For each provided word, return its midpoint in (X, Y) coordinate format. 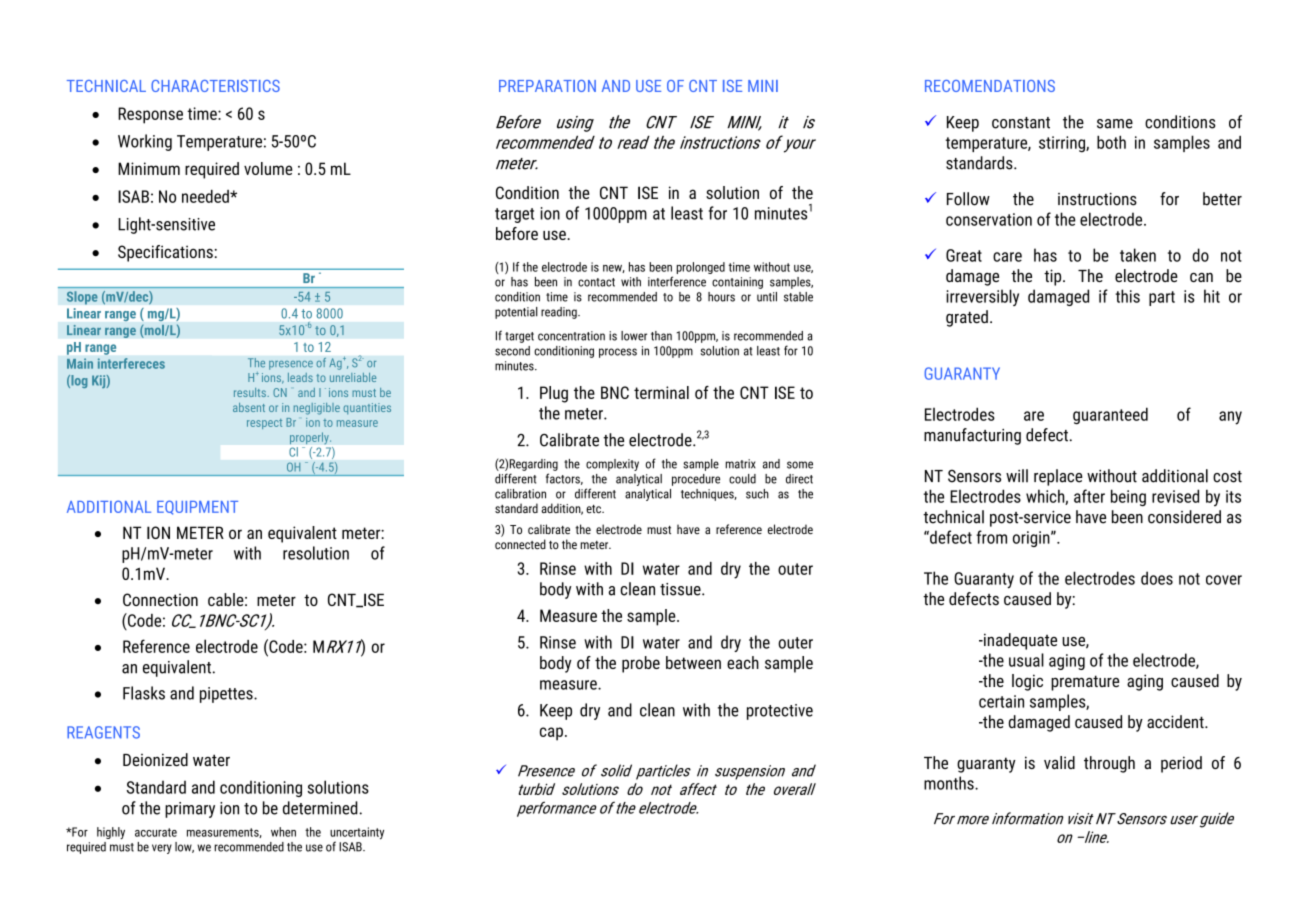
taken (1138, 255)
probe (641, 664)
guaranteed (1110, 415)
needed (206, 196)
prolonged (700, 268)
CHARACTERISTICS (215, 86)
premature (1085, 683)
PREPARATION (547, 86)
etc (595, 509)
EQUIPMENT (197, 507)
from (991, 537)
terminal (661, 392)
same (1115, 124)
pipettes (227, 695)
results (251, 392)
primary (190, 810)
